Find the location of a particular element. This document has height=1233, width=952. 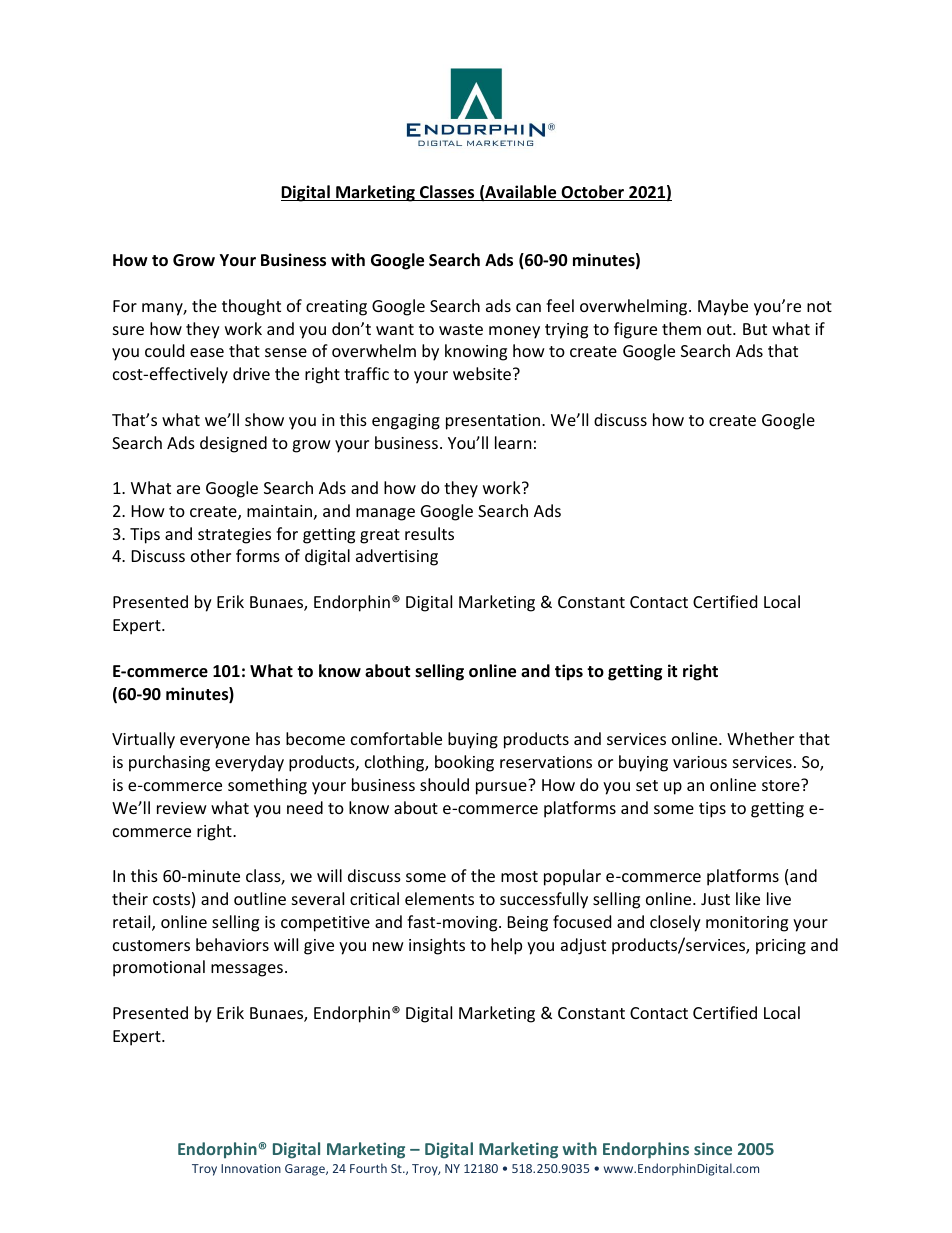

But is located at coordinates (755, 329).
